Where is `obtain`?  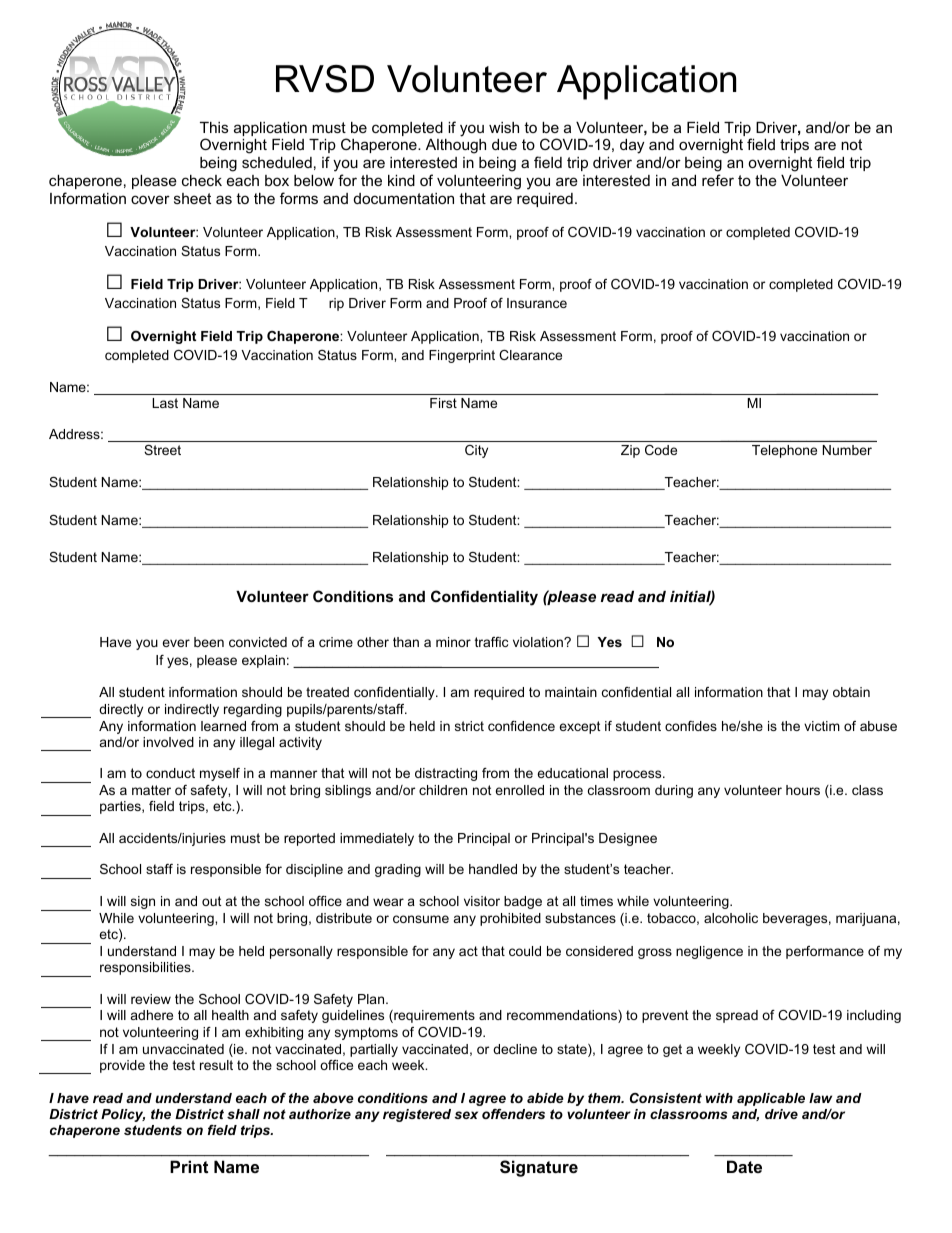
obtain is located at coordinates (851, 692).
